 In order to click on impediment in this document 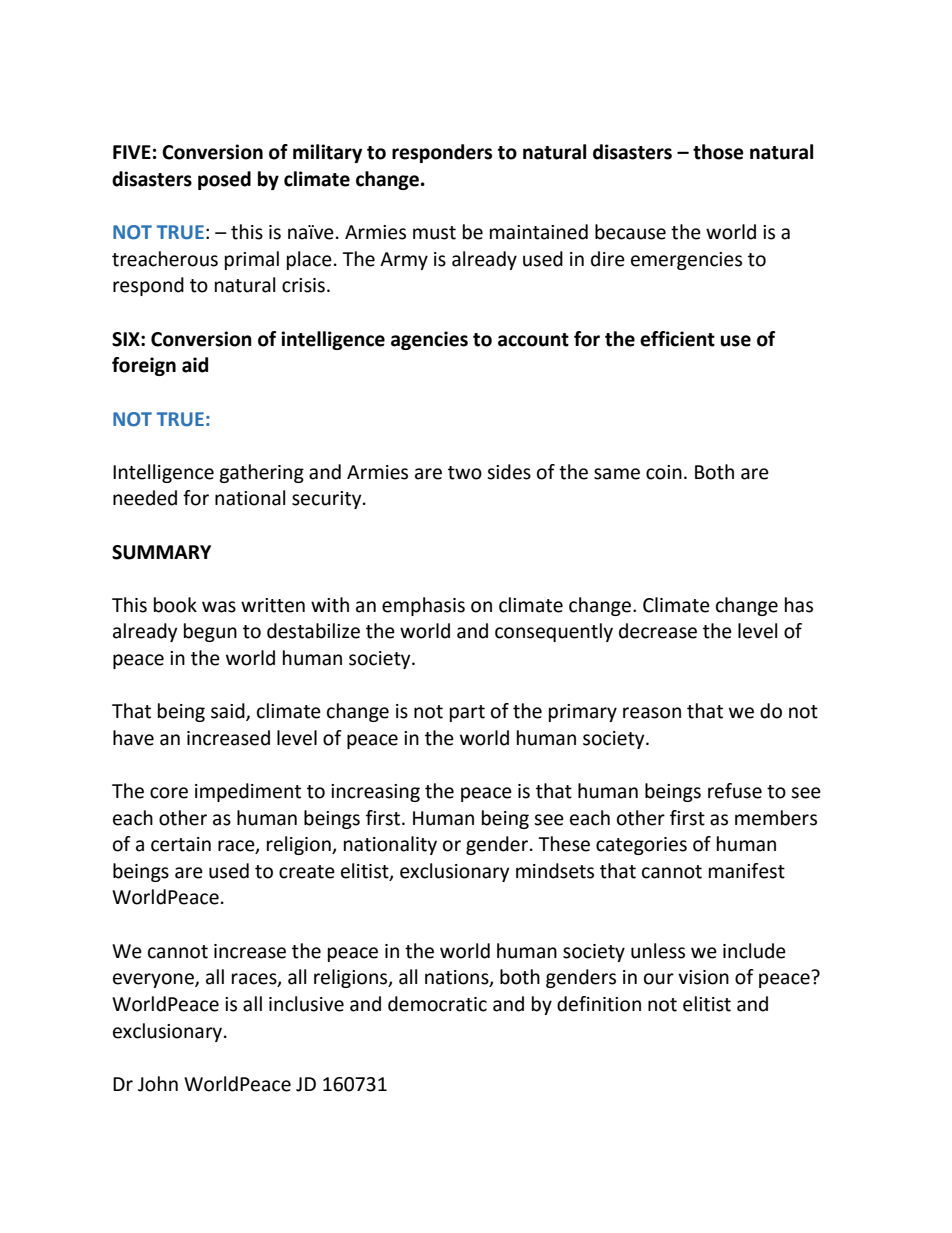, I will do `click(248, 792)`.
